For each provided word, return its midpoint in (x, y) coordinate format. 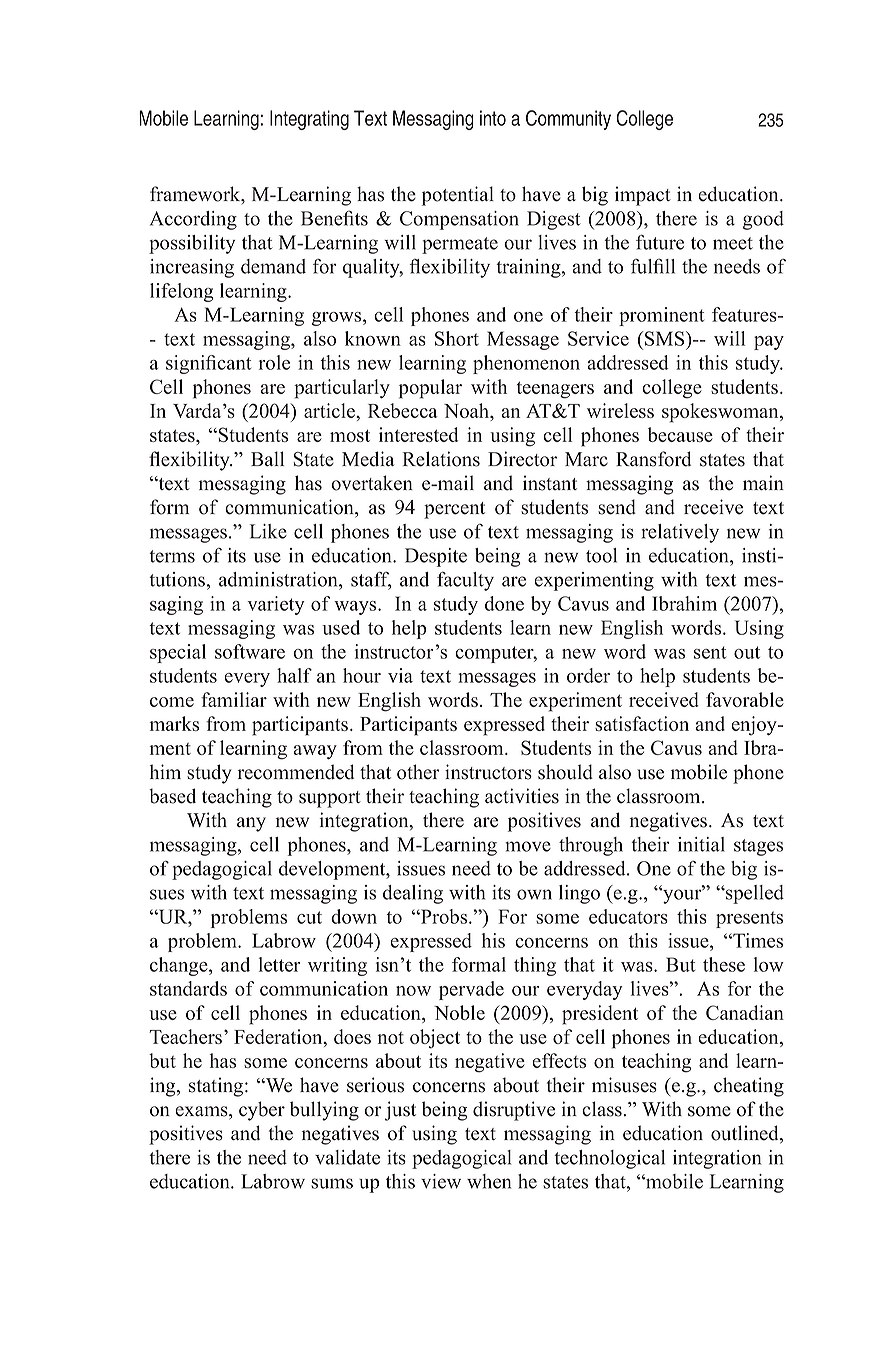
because (680, 434)
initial (701, 844)
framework (196, 195)
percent (454, 510)
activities (522, 796)
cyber (262, 1111)
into (493, 118)
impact (643, 196)
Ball (267, 458)
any (251, 824)
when (489, 1181)
